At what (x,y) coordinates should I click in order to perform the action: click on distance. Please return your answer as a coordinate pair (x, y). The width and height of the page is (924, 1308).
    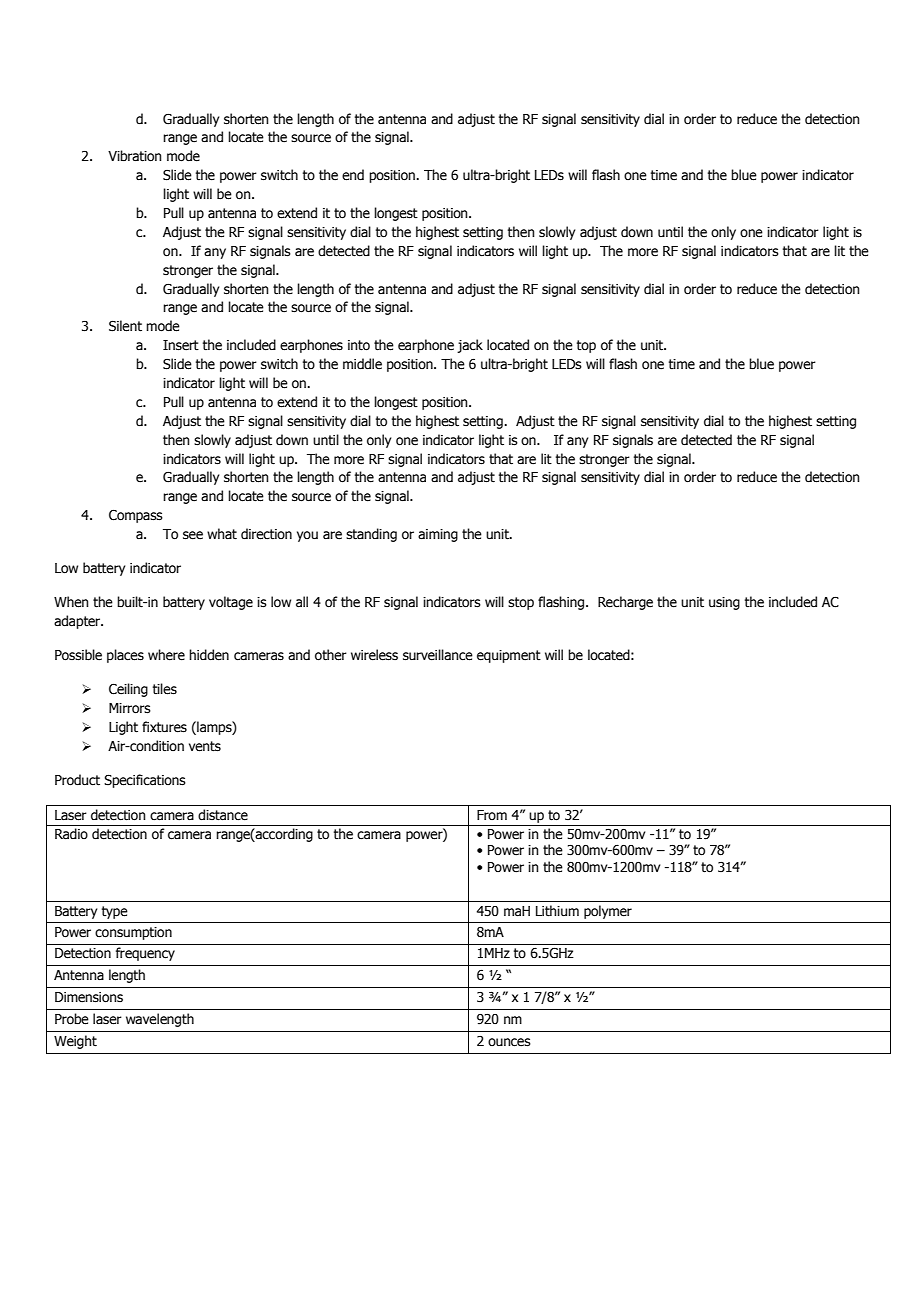
    Looking at the image, I should click on (223, 815).
